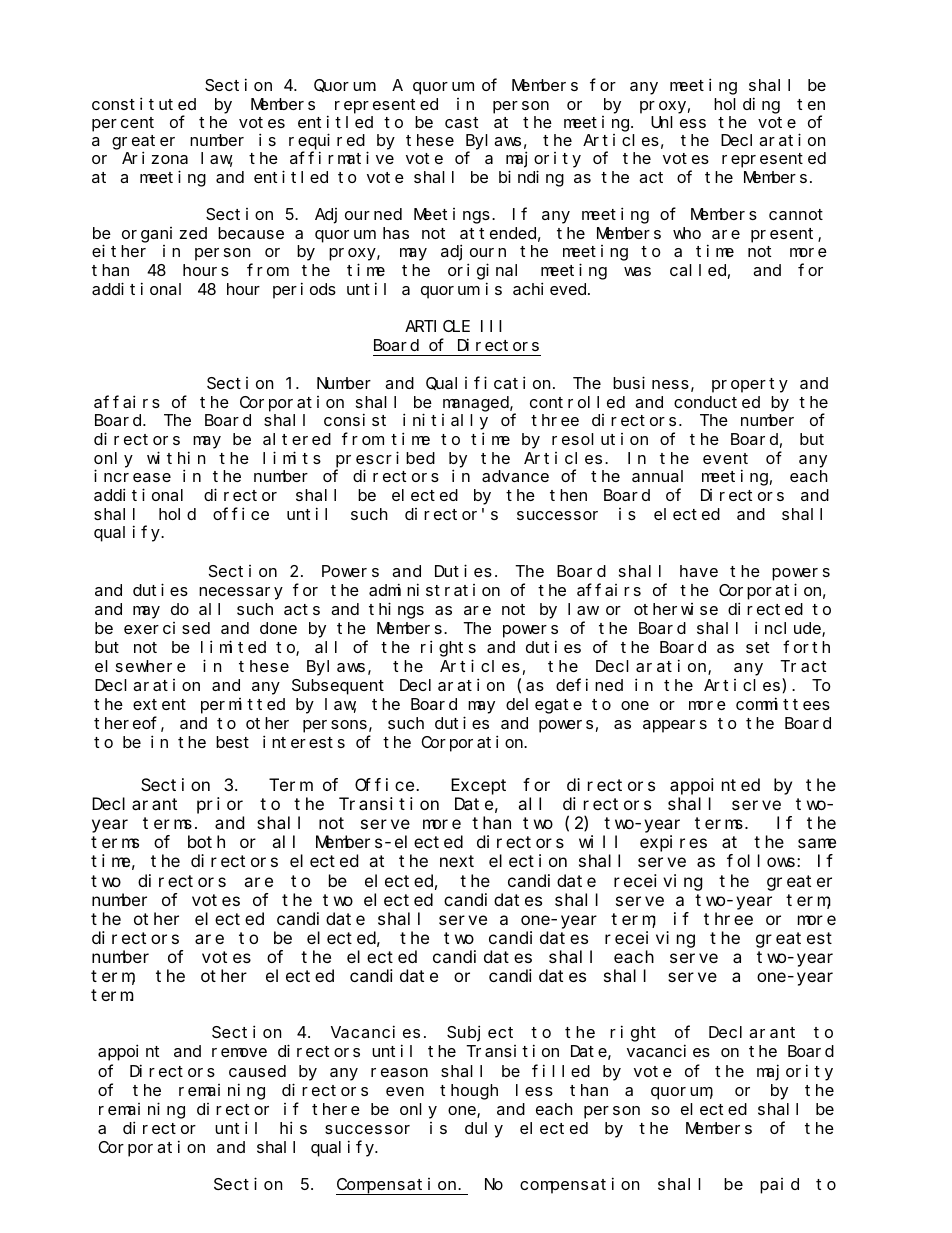 Image resolution: width=952 pixels, height=1233 pixels. What do you see at coordinates (233, 646) in the document?
I see `limited` at bounding box center [233, 646].
